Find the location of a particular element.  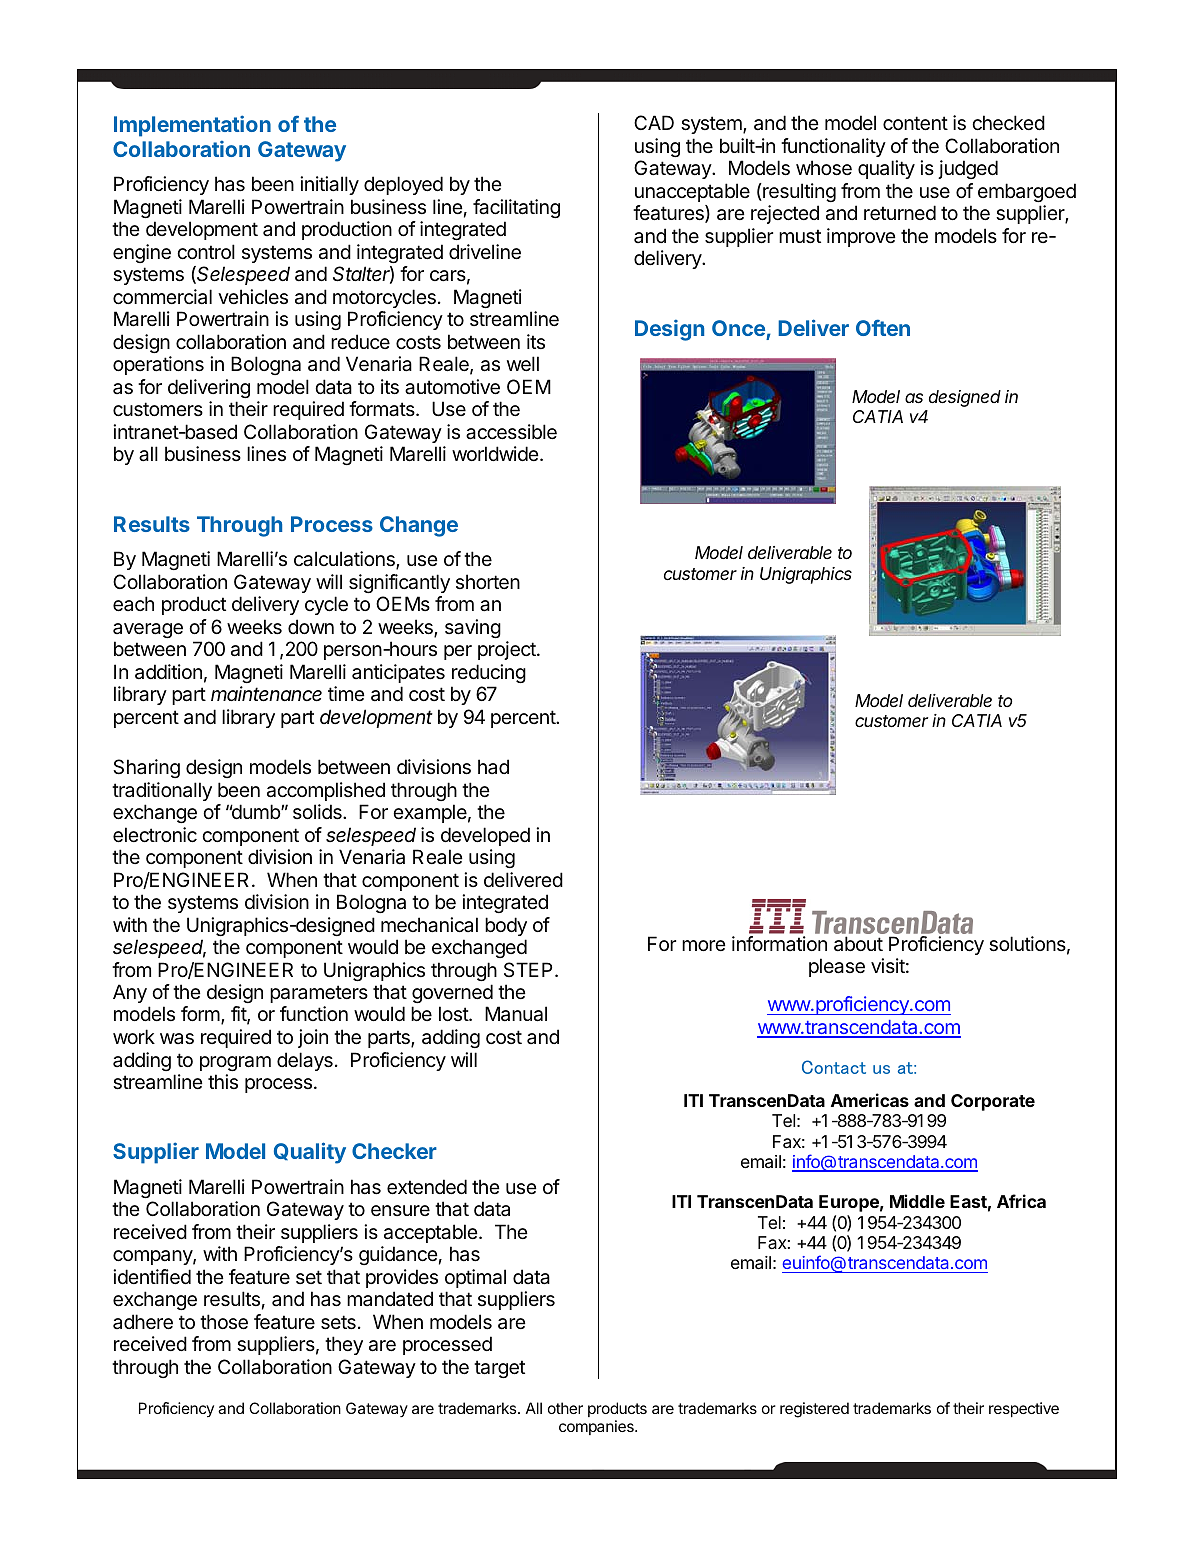

Implementation is located at coordinates (192, 126).
